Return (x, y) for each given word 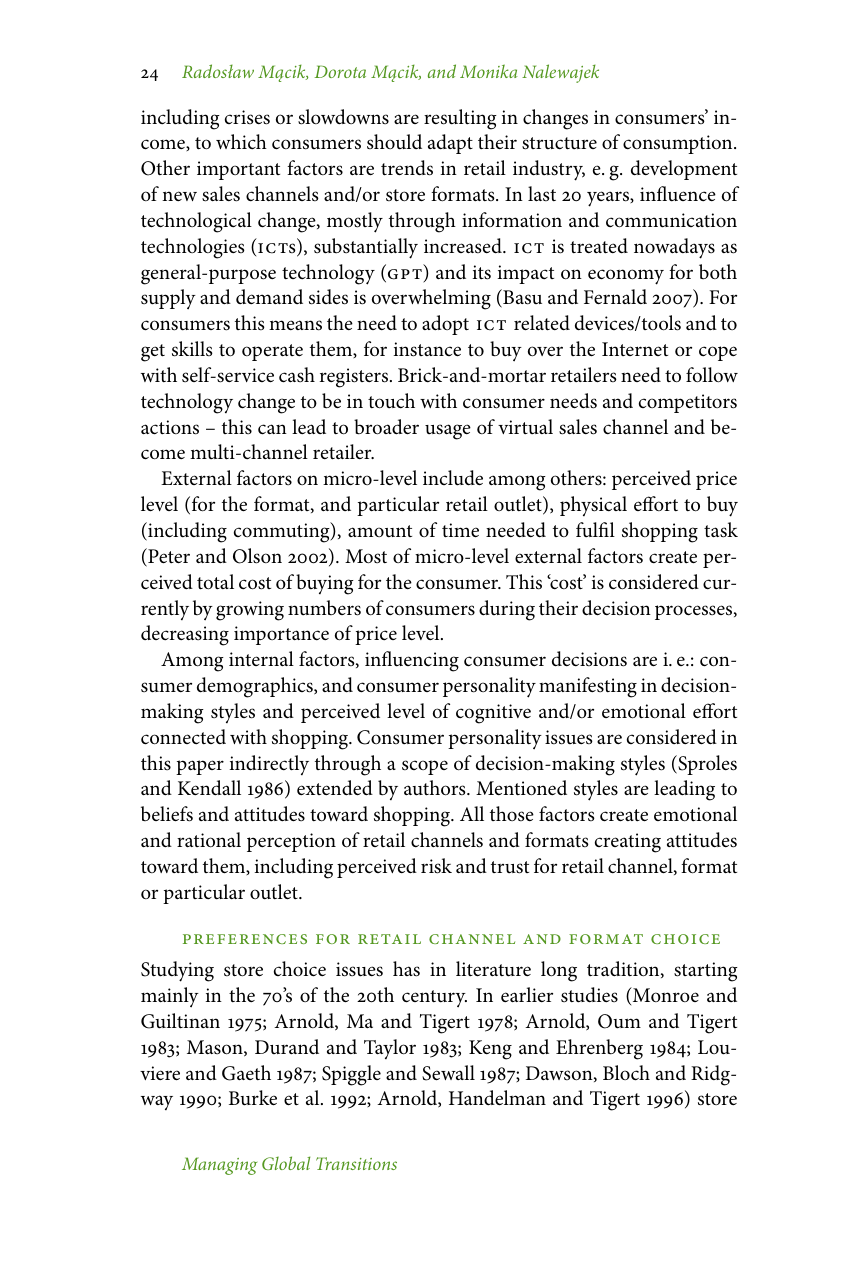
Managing (219, 1166)
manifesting (588, 687)
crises (247, 117)
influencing (412, 661)
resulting (460, 119)
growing (250, 611)
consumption (679, 144)
